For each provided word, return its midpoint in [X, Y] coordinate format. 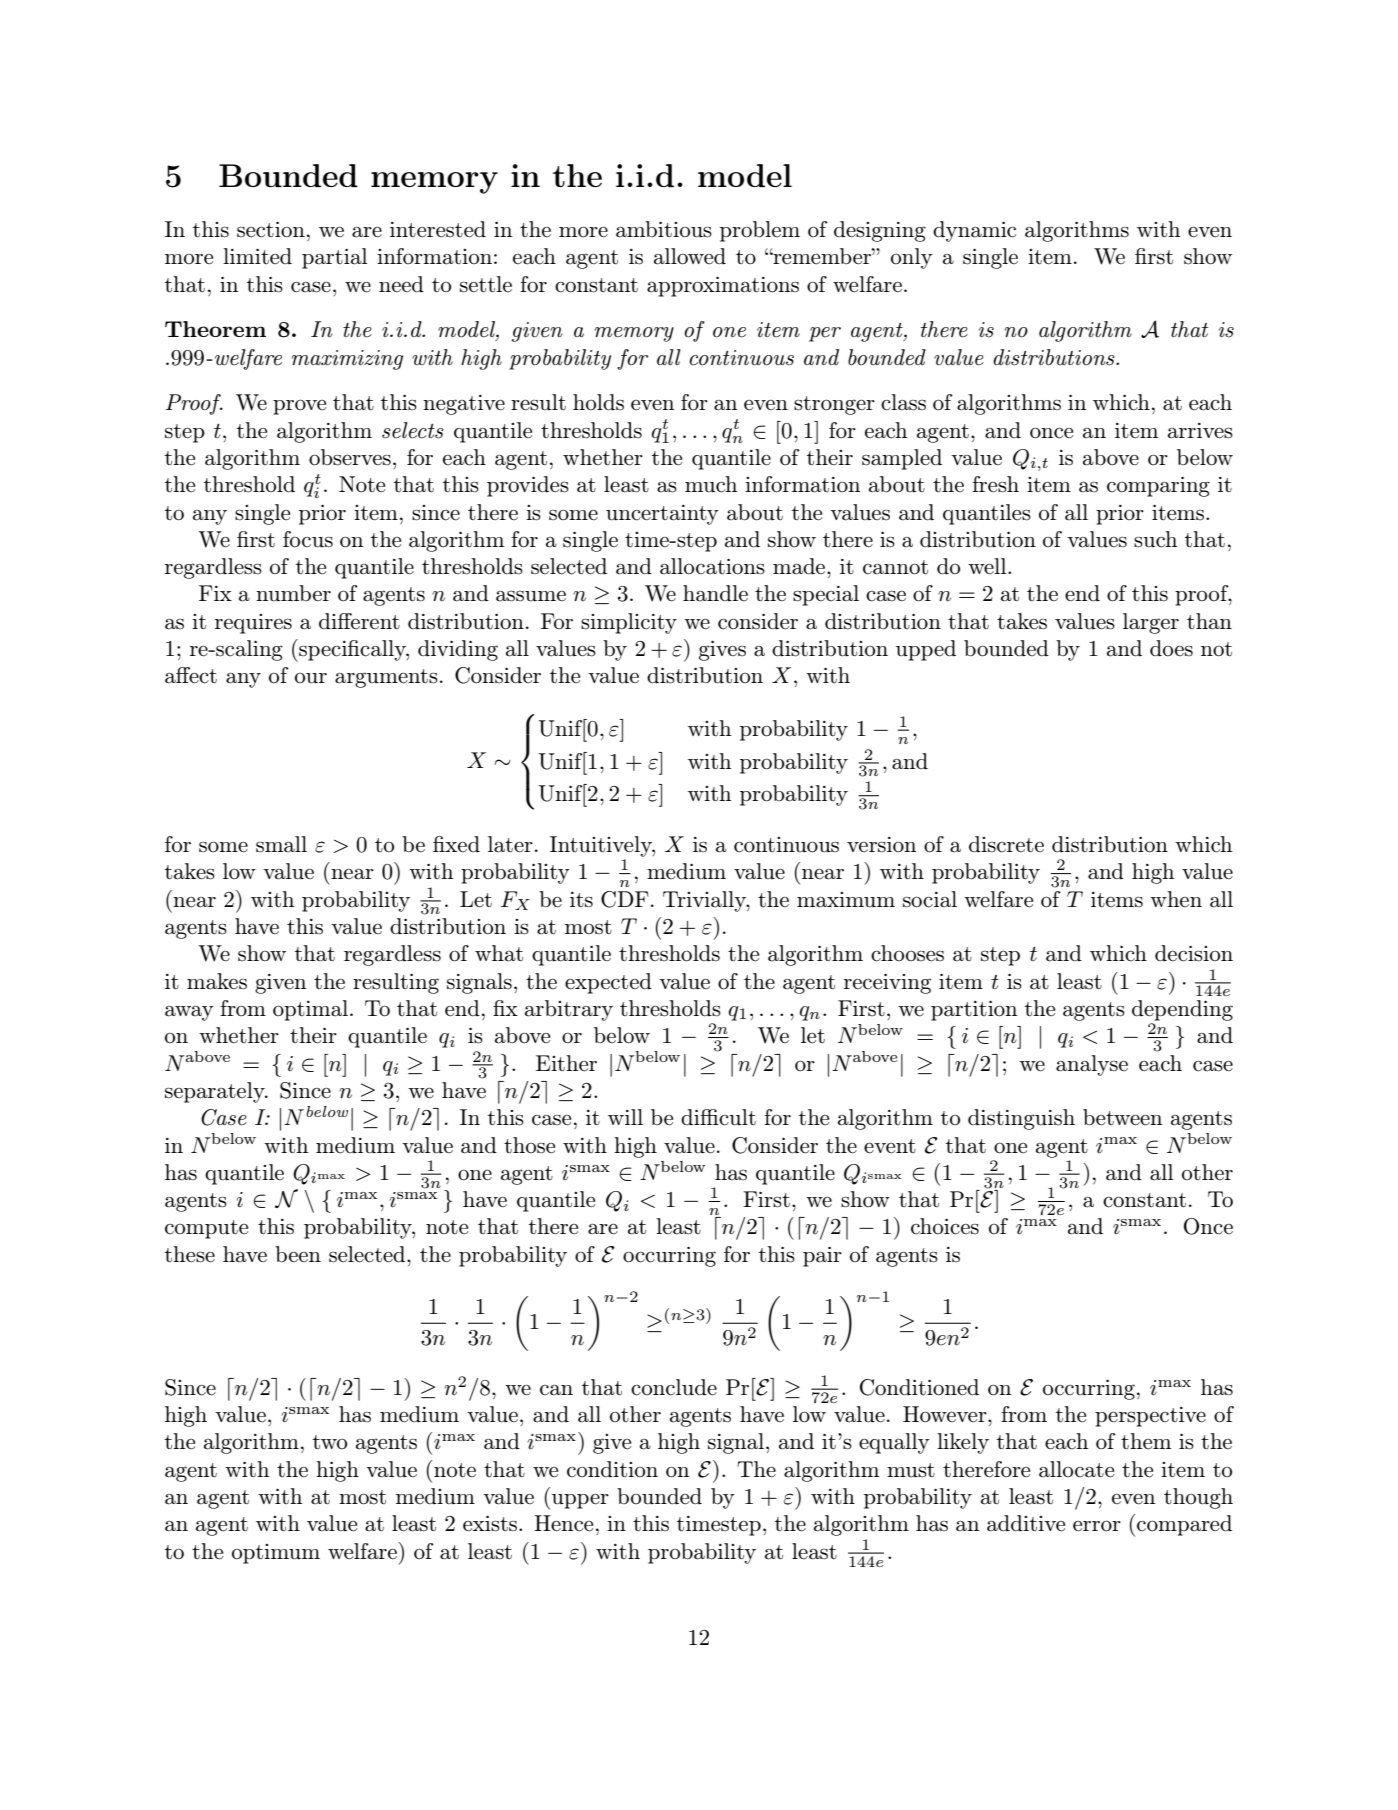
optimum [276, 1554]
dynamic [974, 231]
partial [334, 258]
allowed [690, 256]
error [1097, 1526]
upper [580, 1501]
